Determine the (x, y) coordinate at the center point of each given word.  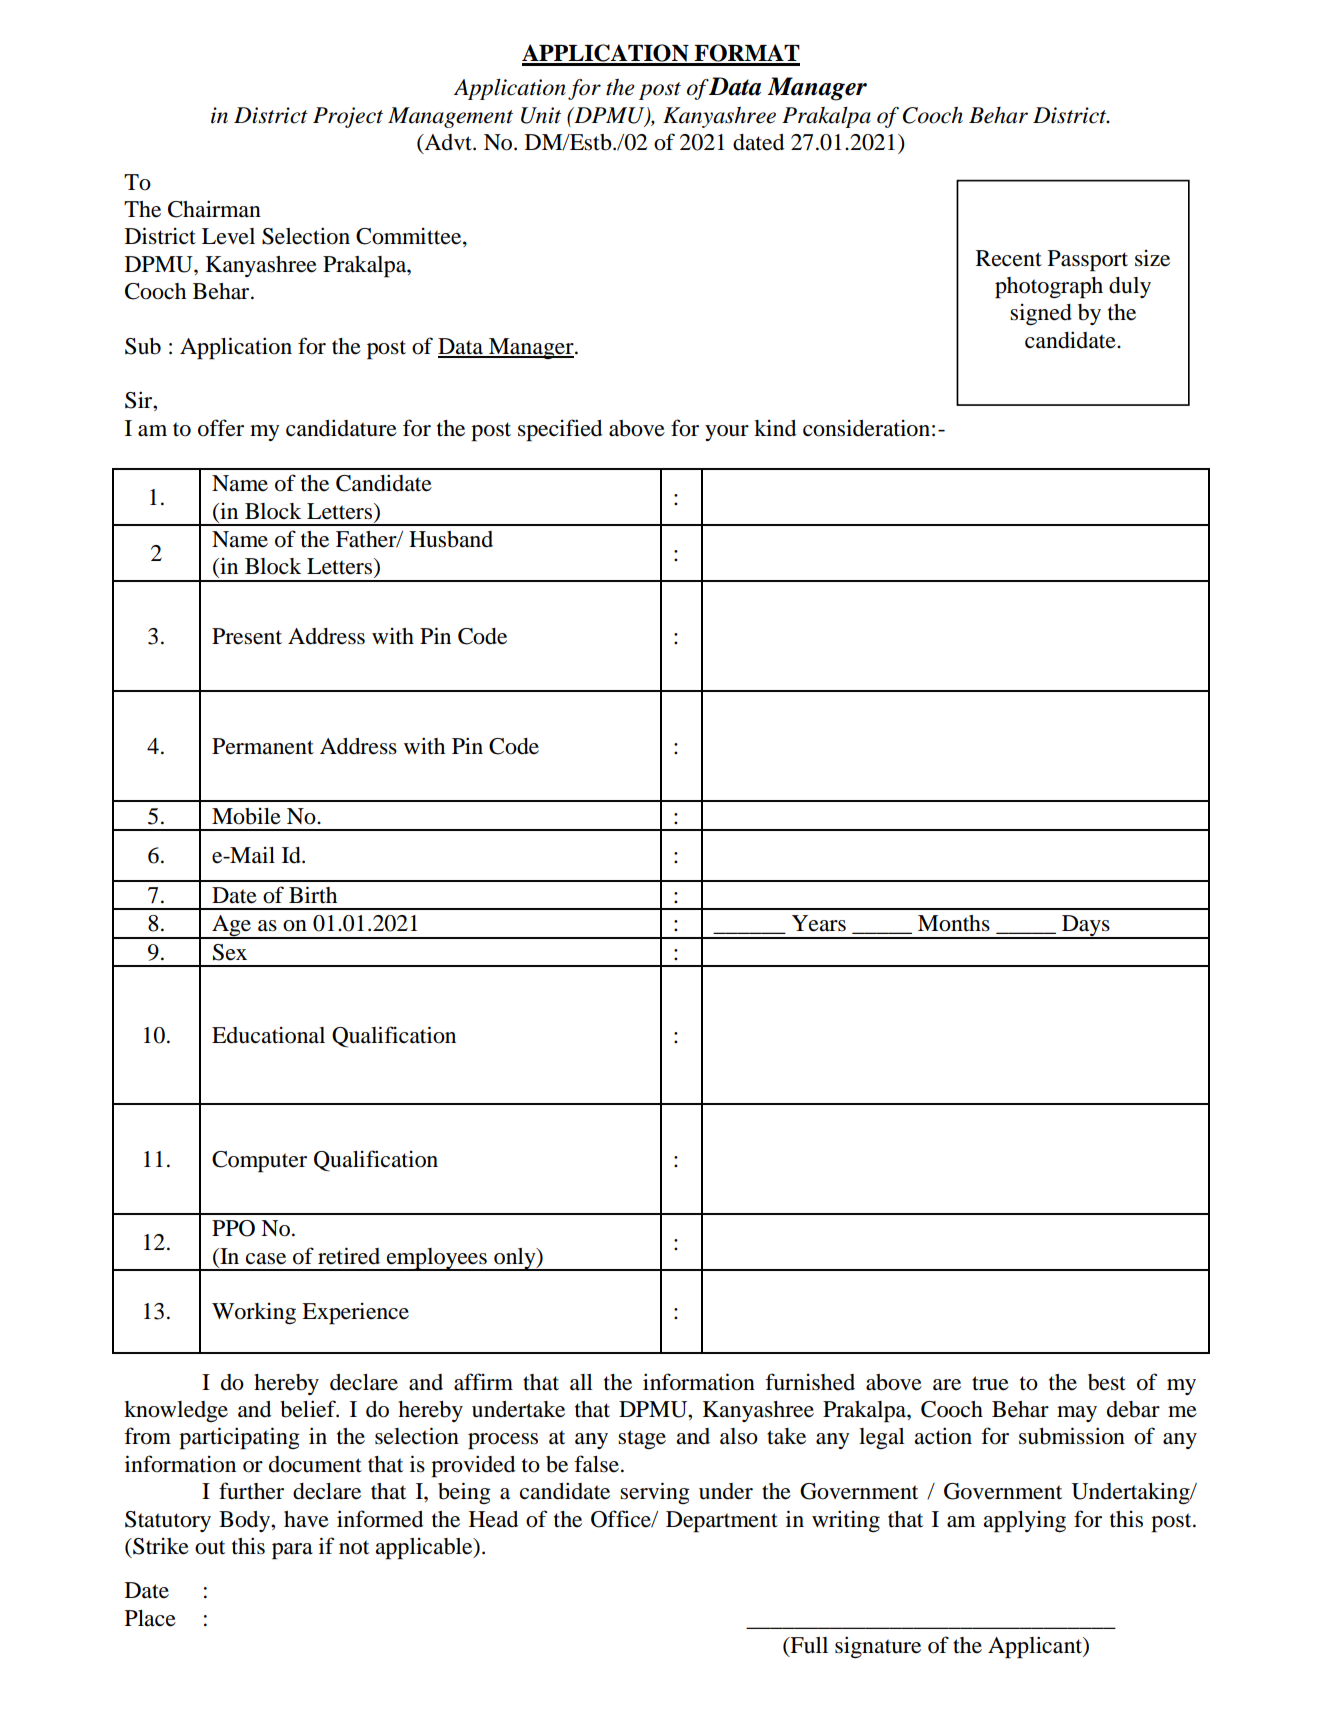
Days (1086, 927)
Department (722, 1522)
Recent (1009, 258)
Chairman (214, 209)
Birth (313, 894)
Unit (541, 115)
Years (819, 923)
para (292, 1551)
